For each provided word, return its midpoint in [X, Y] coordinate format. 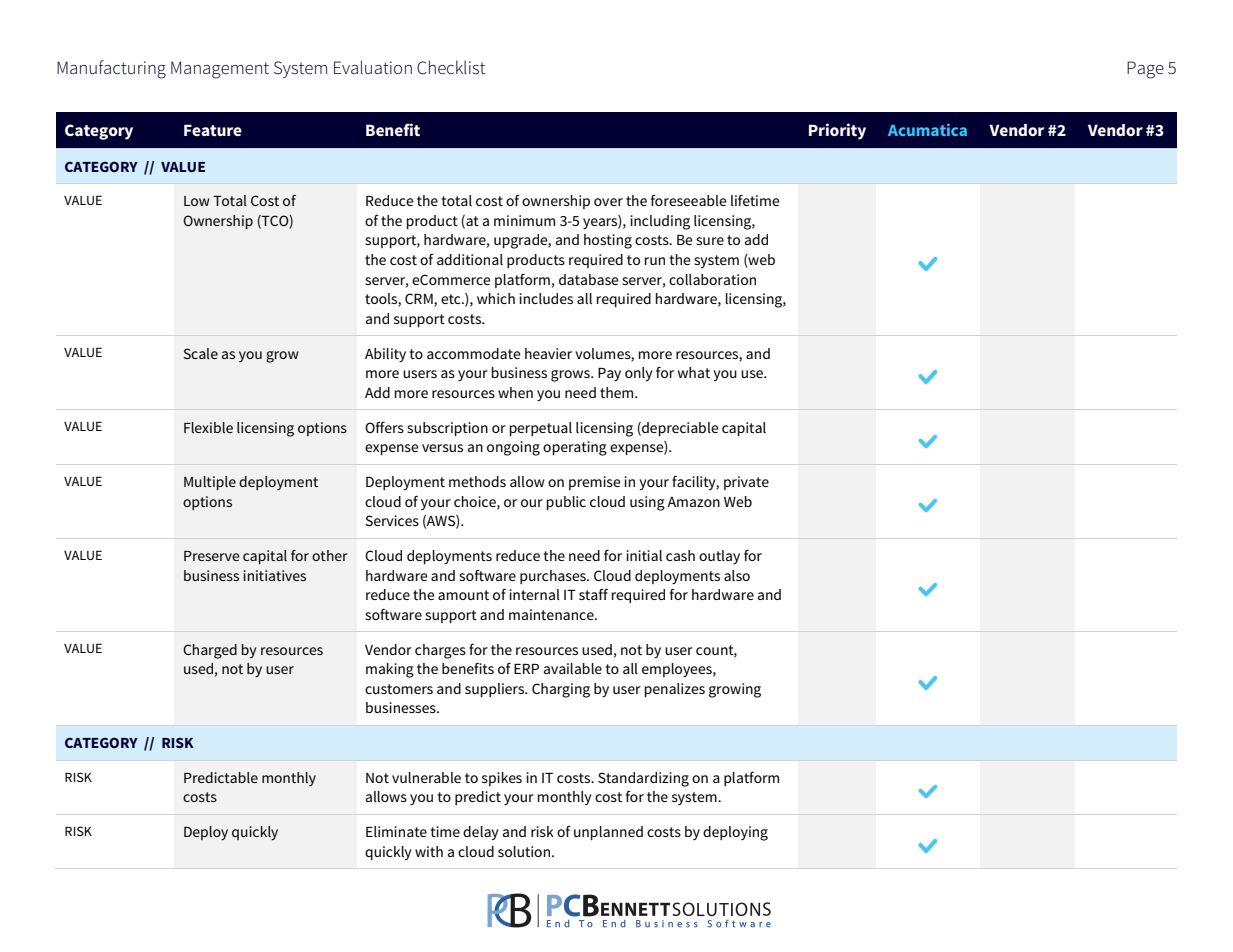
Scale [200, 353]
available [573, 668]
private [746, 483]
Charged [210, 651]
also [737, 575]
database [589, 279]
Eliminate [396, 831]
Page [1145, 70]
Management [220, 70]
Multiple [210, 483]
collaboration [712, 279]
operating [575, 448]
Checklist [451, 67]
